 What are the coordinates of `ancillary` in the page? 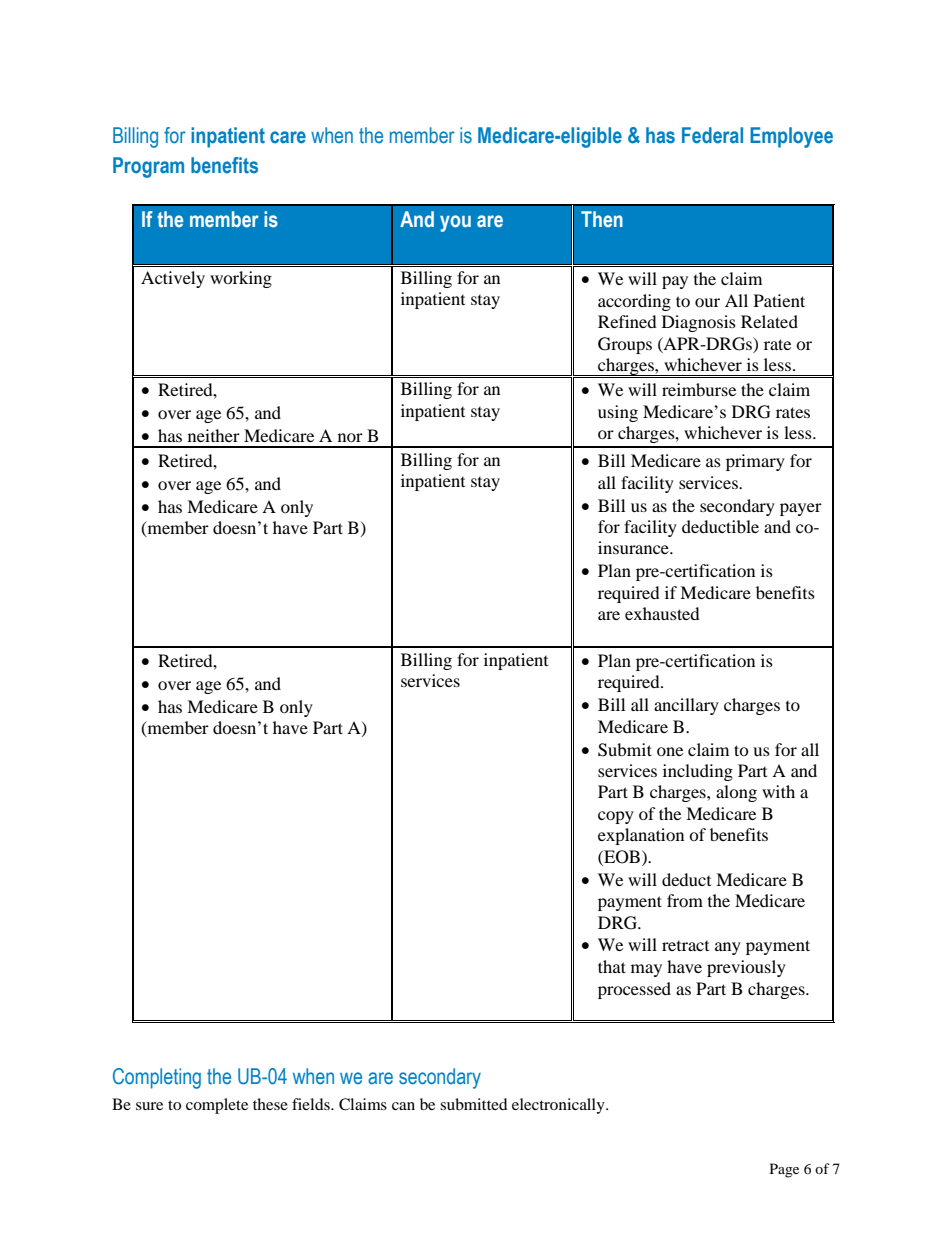 It's located at (686, 706).
